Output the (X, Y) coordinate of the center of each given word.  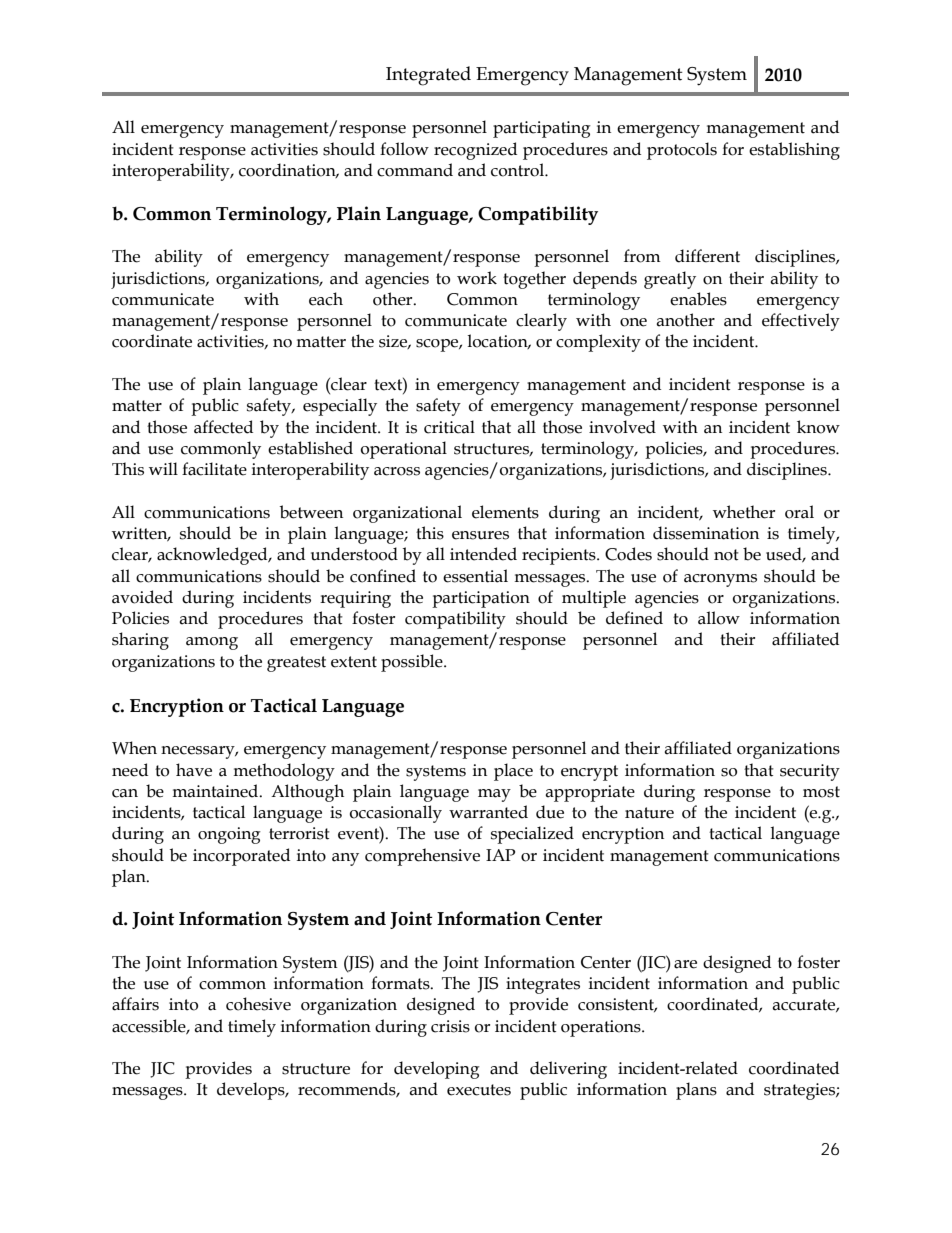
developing (437, 1070)
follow (404, 149)
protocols (682, 151)
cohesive (258, 1004)
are (685, 964)
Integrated (428, 76)
